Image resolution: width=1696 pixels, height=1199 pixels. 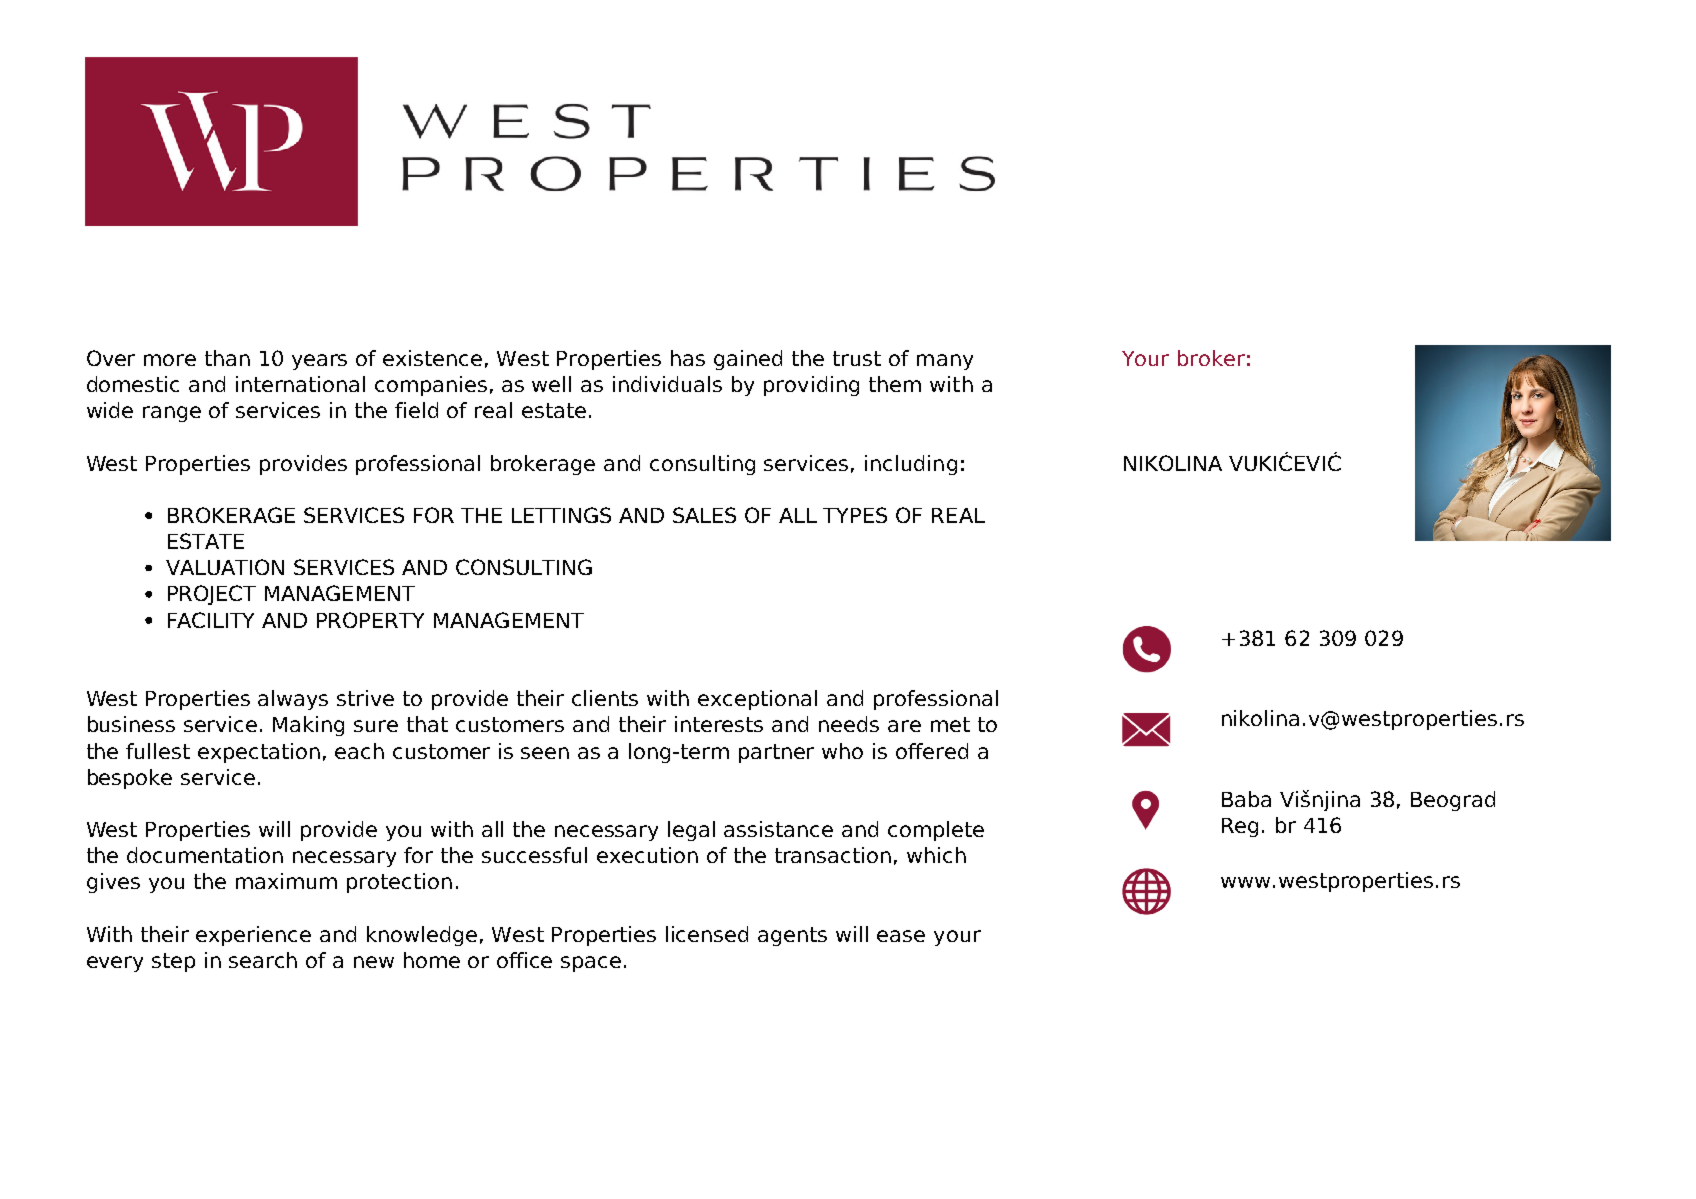 I want to click on exceptional, so click(x=757, y=700).
